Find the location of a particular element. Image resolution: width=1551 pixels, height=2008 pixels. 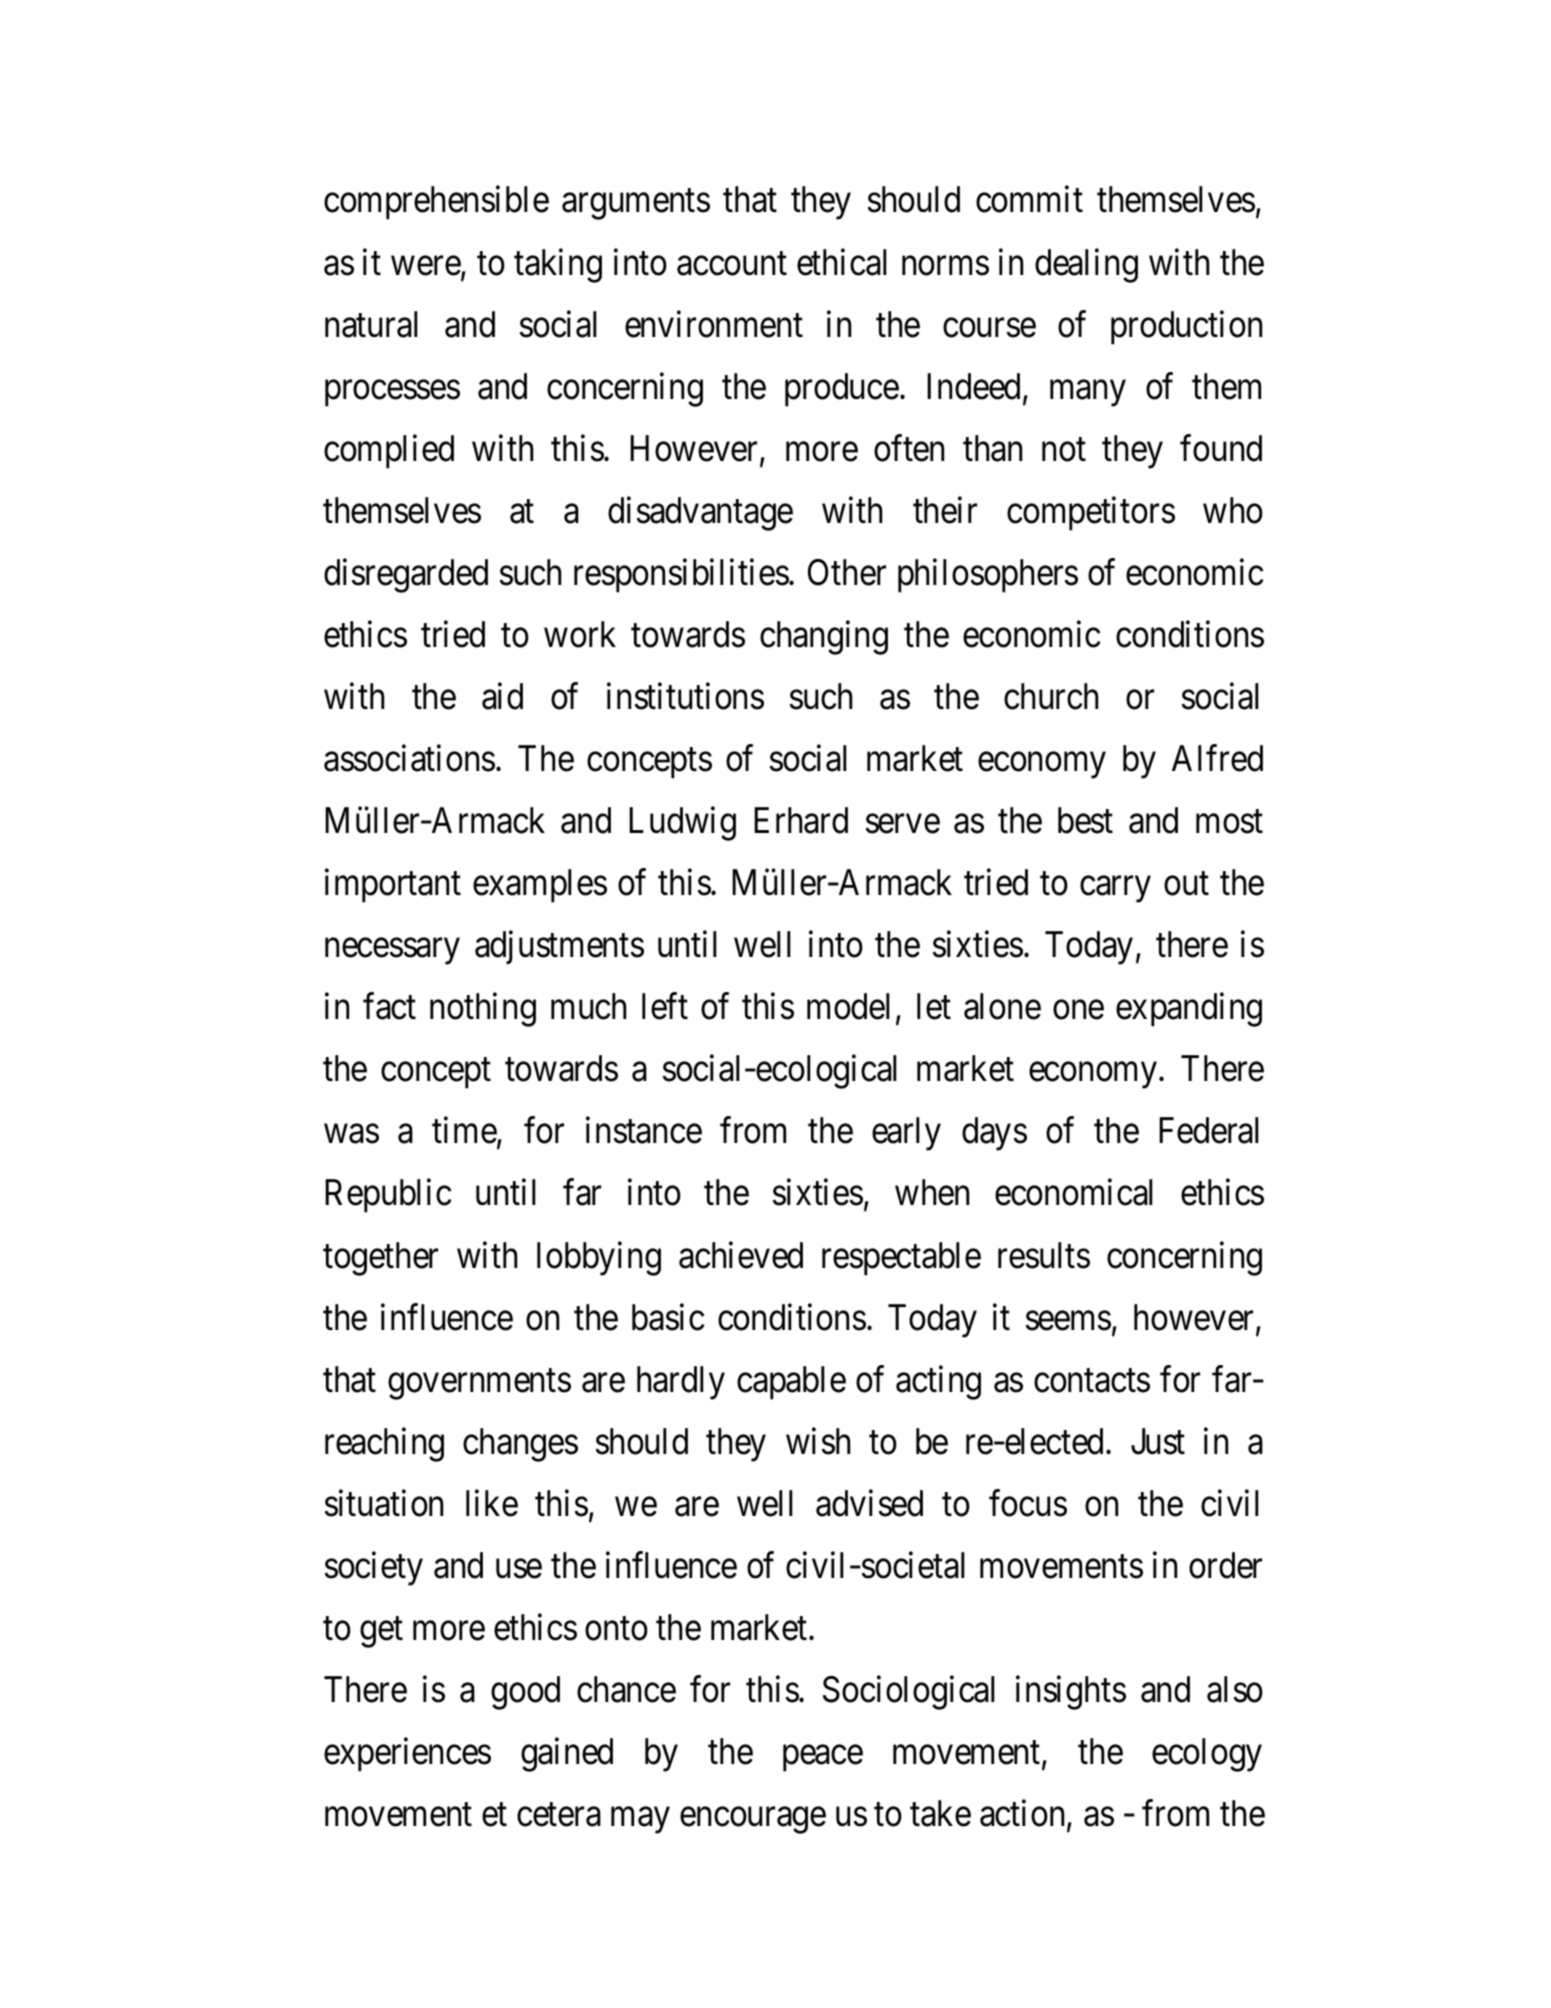

were is located at coordinates (426, 267).
